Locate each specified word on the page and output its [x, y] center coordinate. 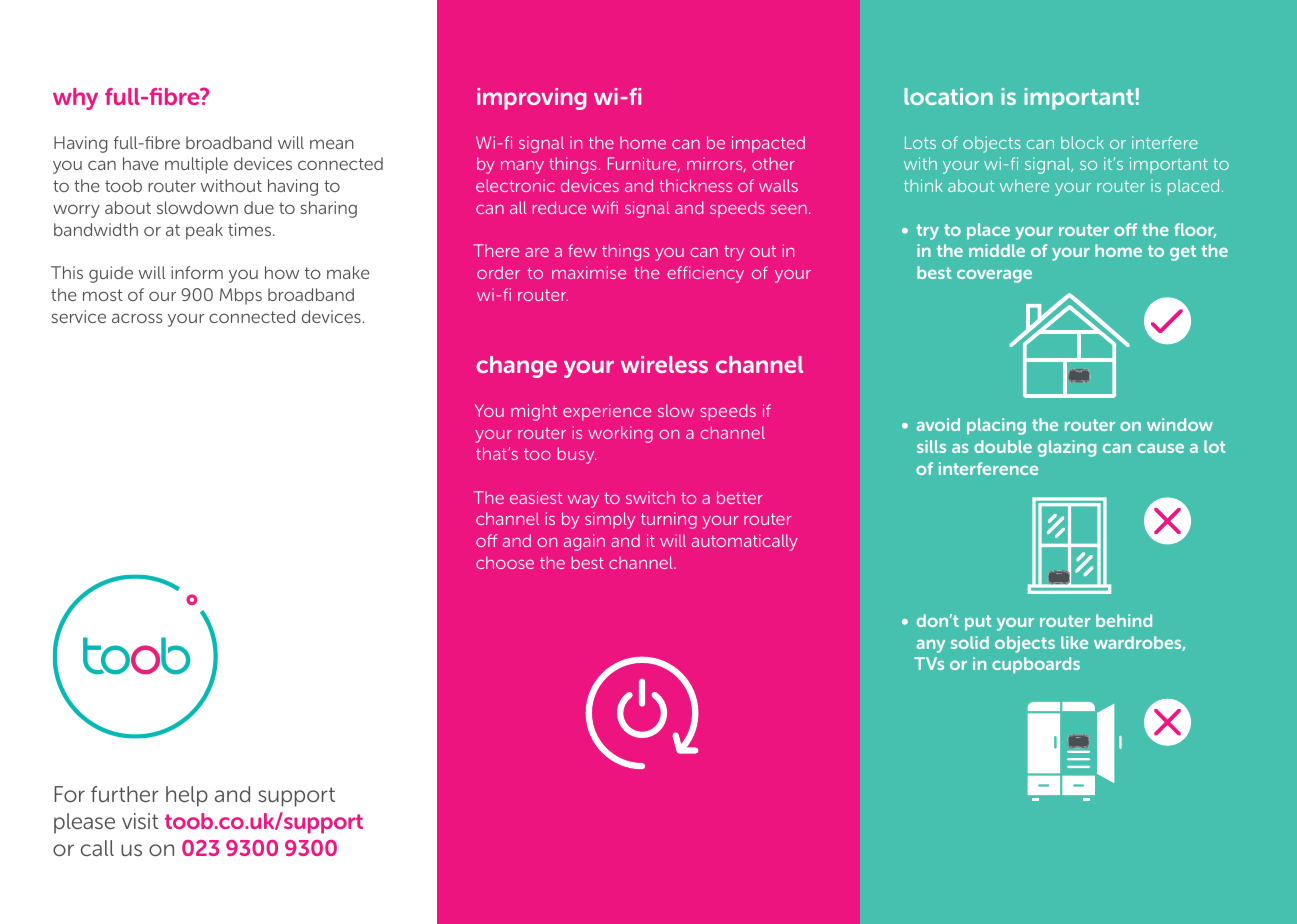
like [1074, 642]
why [75, 99]
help [187, 796]
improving [531, 99]
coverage [994, 276]
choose [505, 562]
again [584, 542]
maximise [589, 272]
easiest [536, 497]
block [1082, 142]
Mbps [241, 296]
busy [577, 455]
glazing [1067, 448]
